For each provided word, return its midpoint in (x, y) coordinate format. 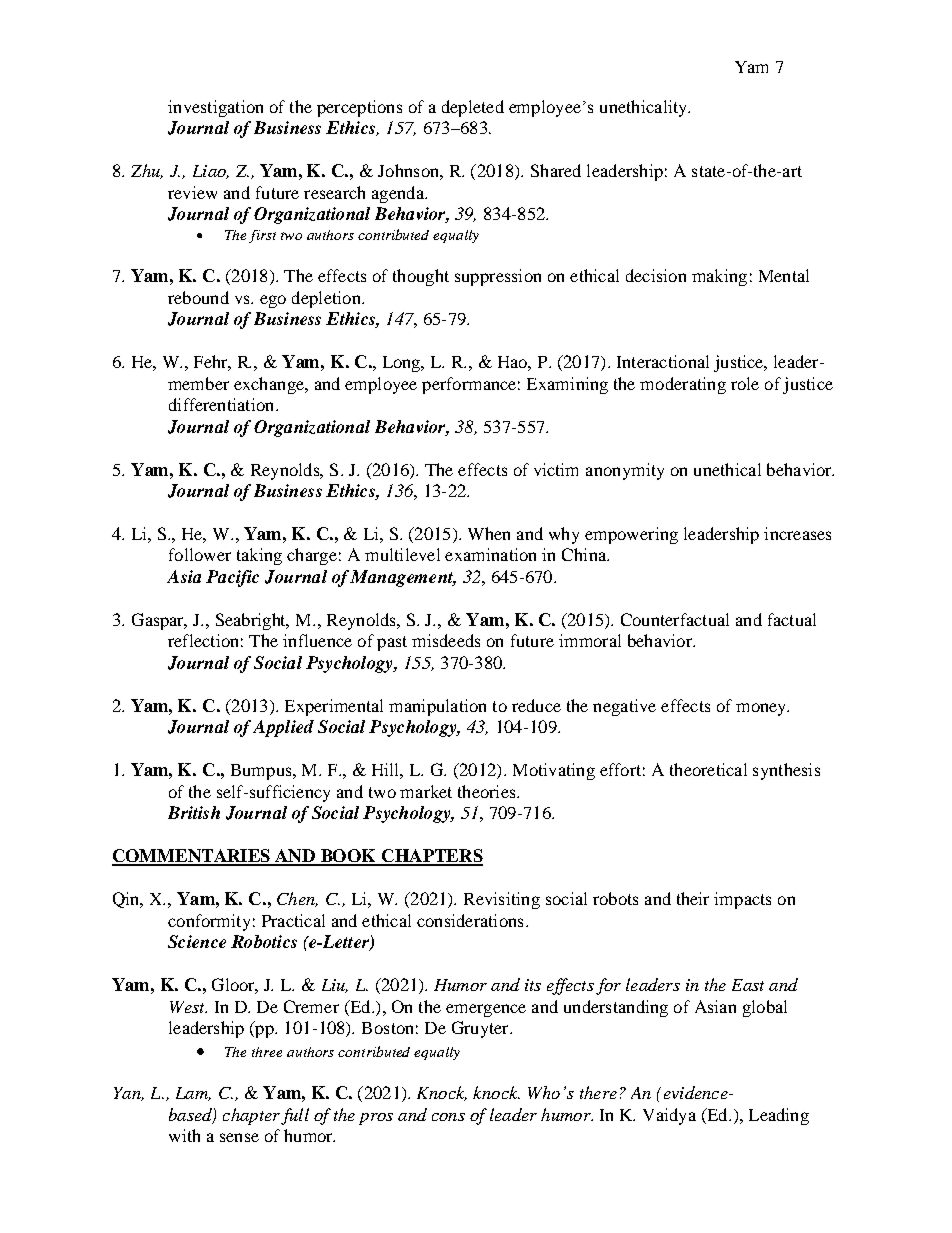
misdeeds (446, 640)
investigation (215, 108)
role (745, 383)
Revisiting (502, 900)
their (693, 898)
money (762, 709)
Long (403, 364)
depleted (473, 108)
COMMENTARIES (192, 857)
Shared (556, 170)
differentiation (223, 404)
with (184, 1135)
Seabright (252, 621)
